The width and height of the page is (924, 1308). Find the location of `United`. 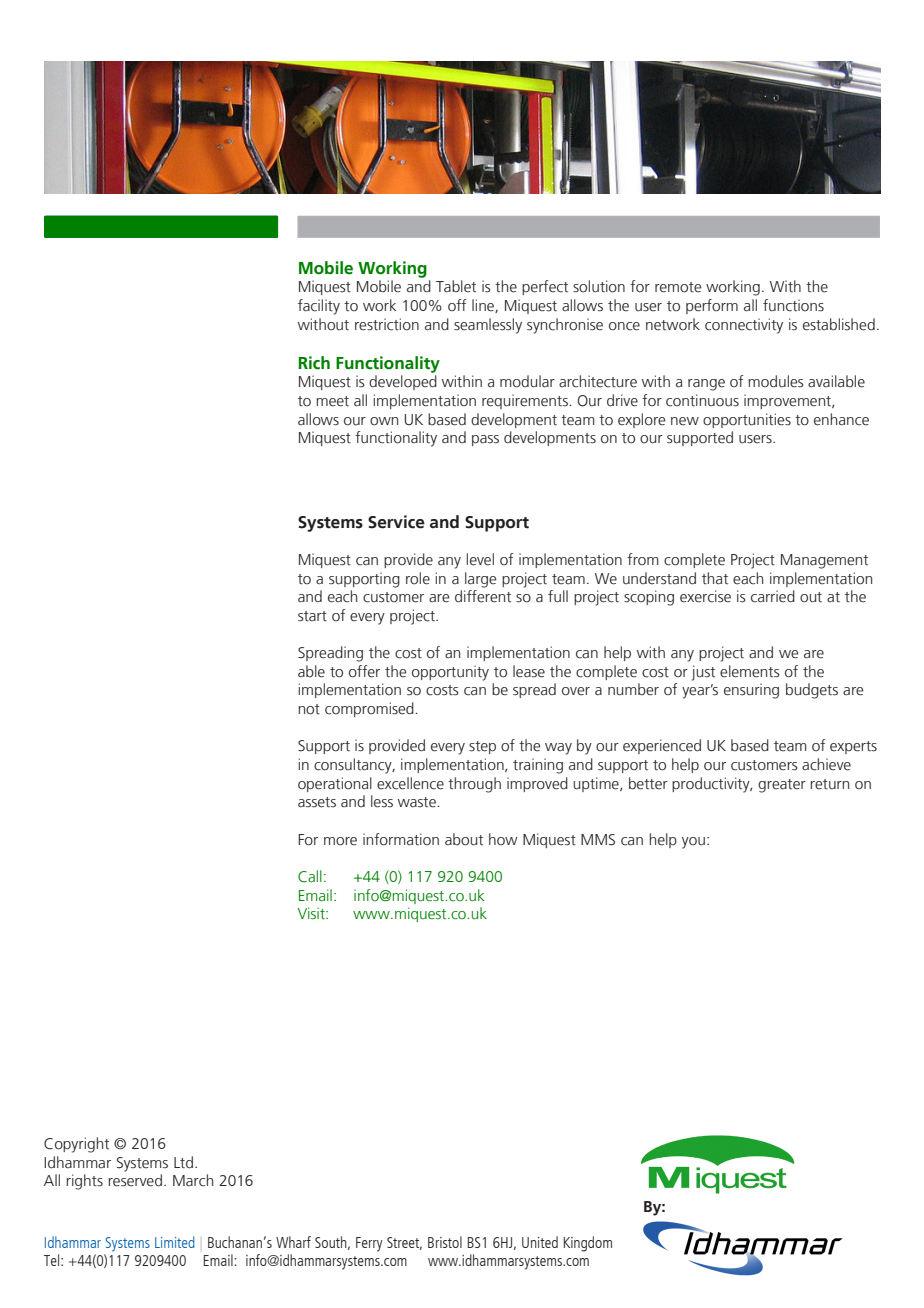

United is located at coordinates (540, 1242).
